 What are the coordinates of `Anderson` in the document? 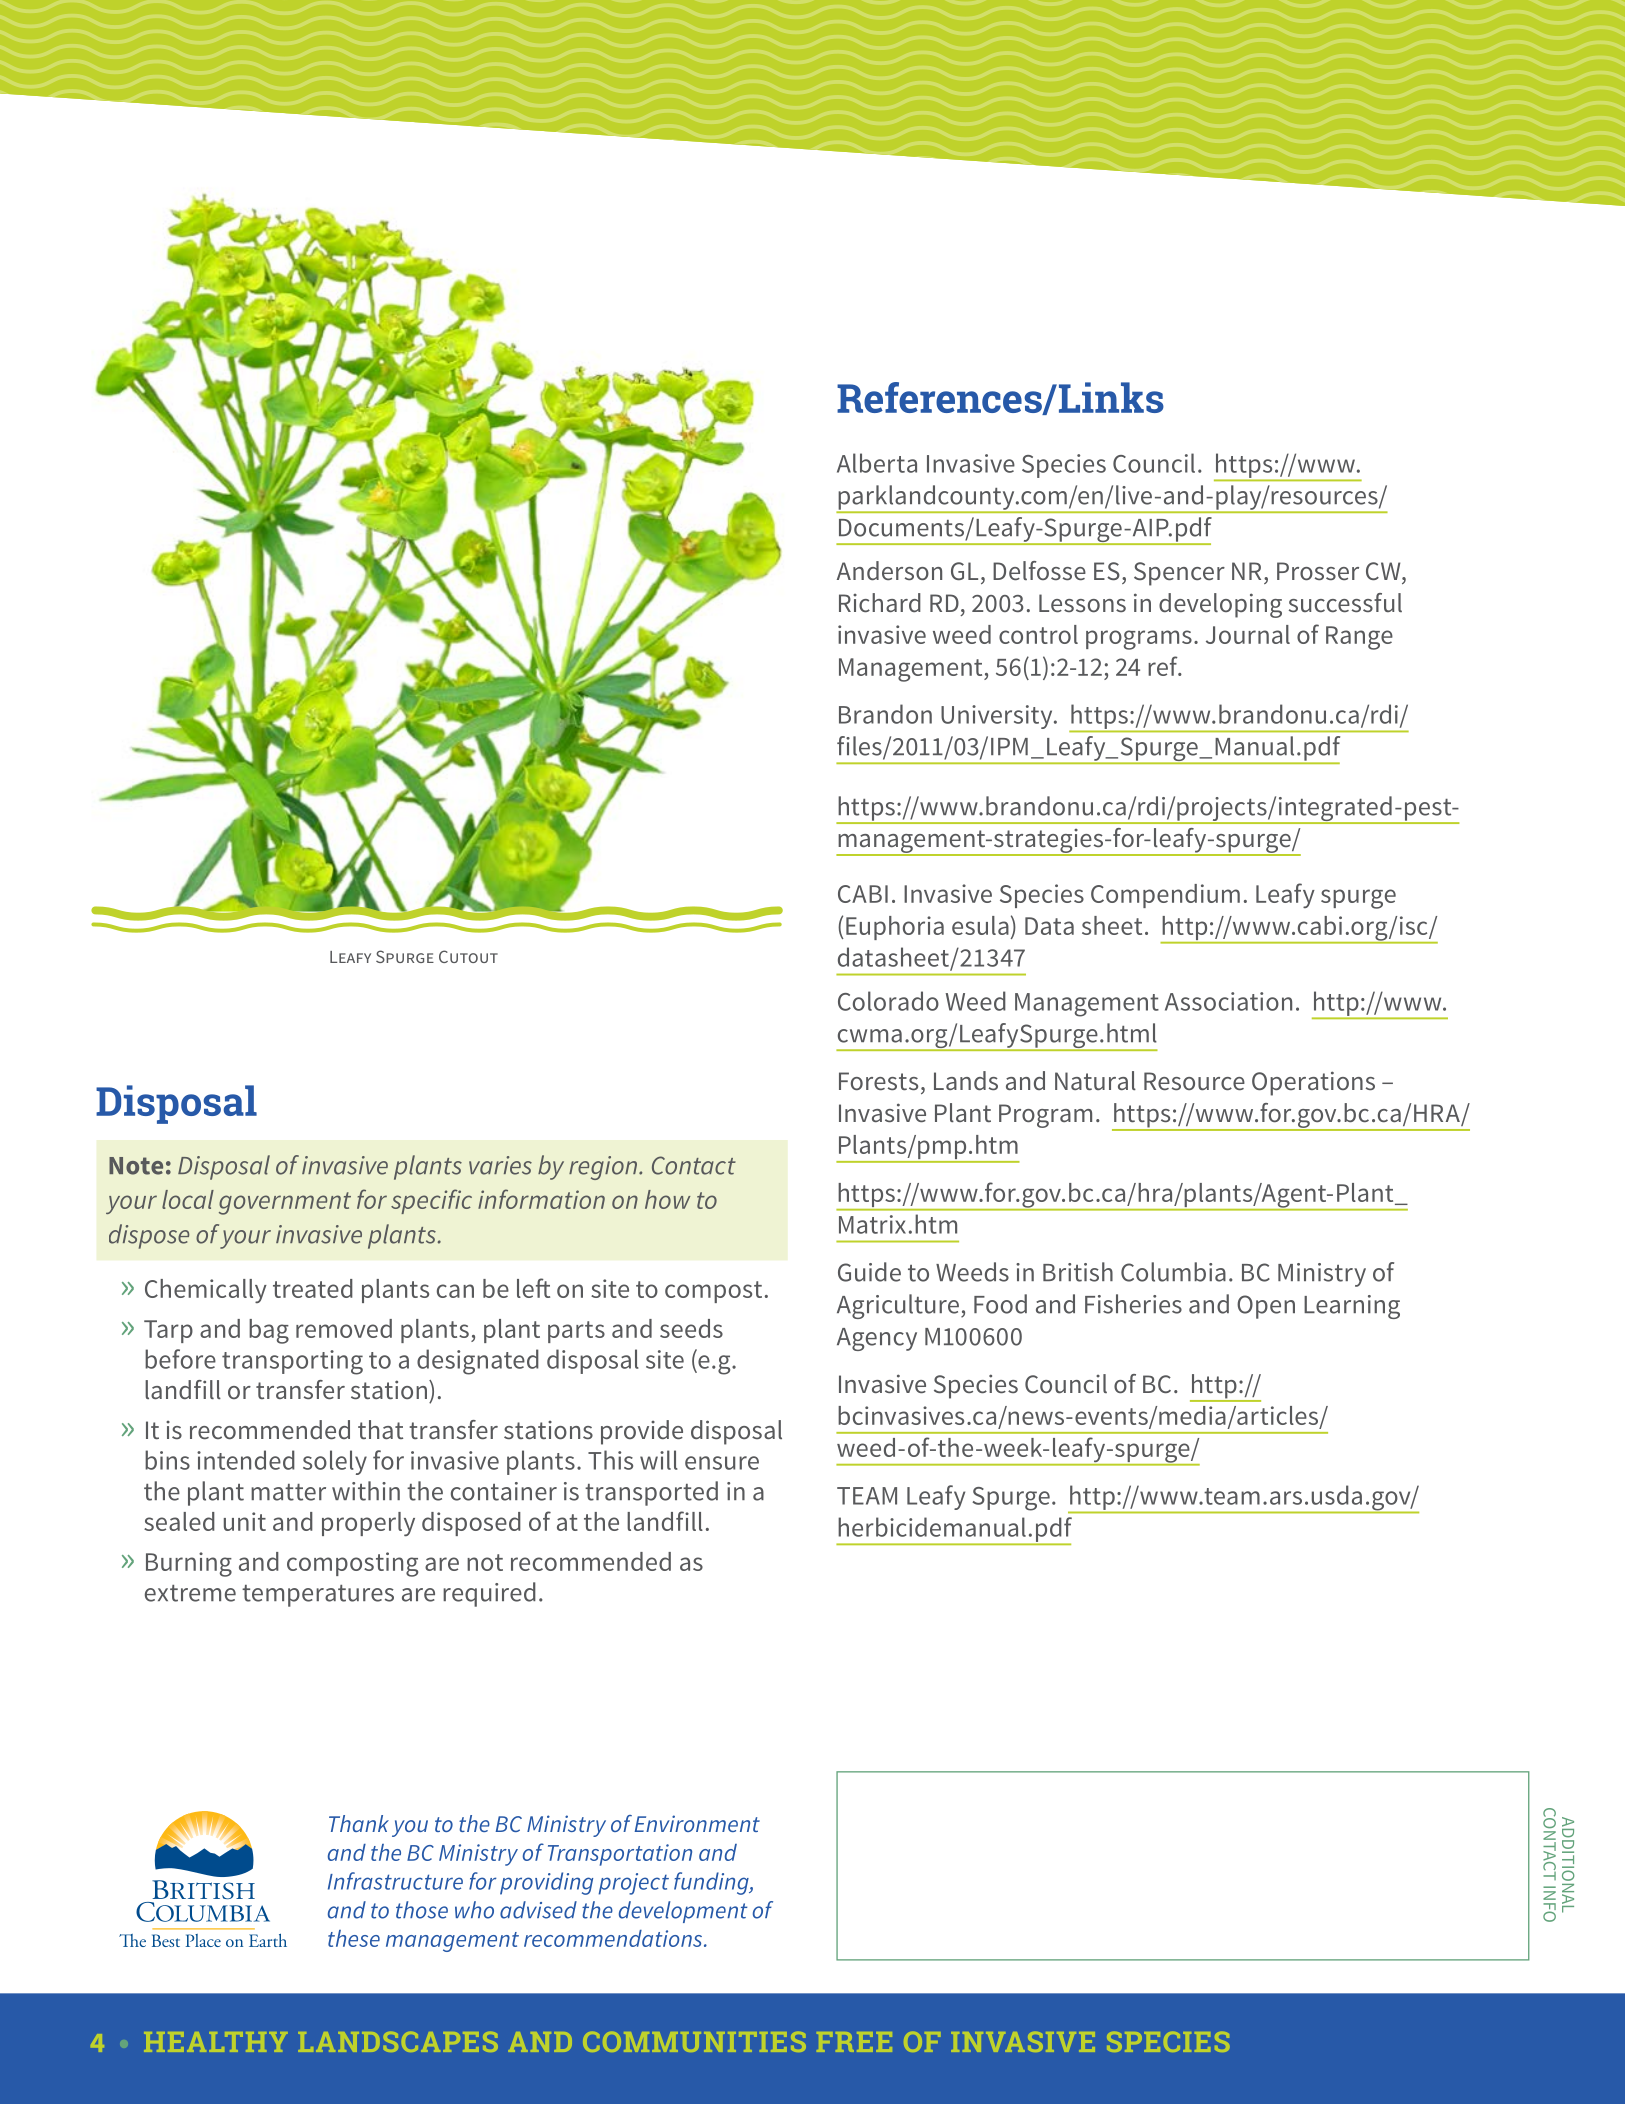 It's located at (889, 570).
